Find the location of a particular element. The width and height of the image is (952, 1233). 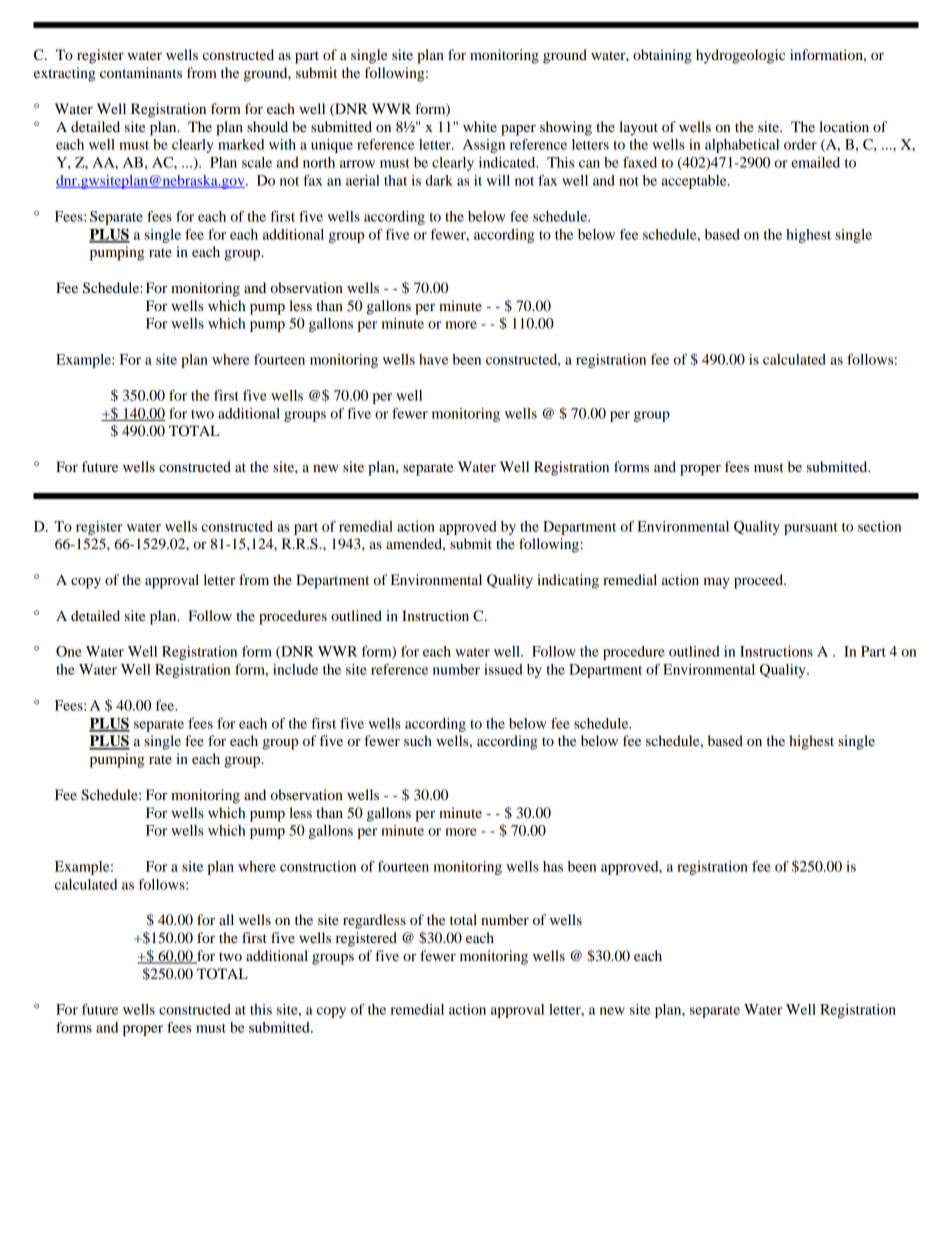

has is located at coordinates (553, 866).
